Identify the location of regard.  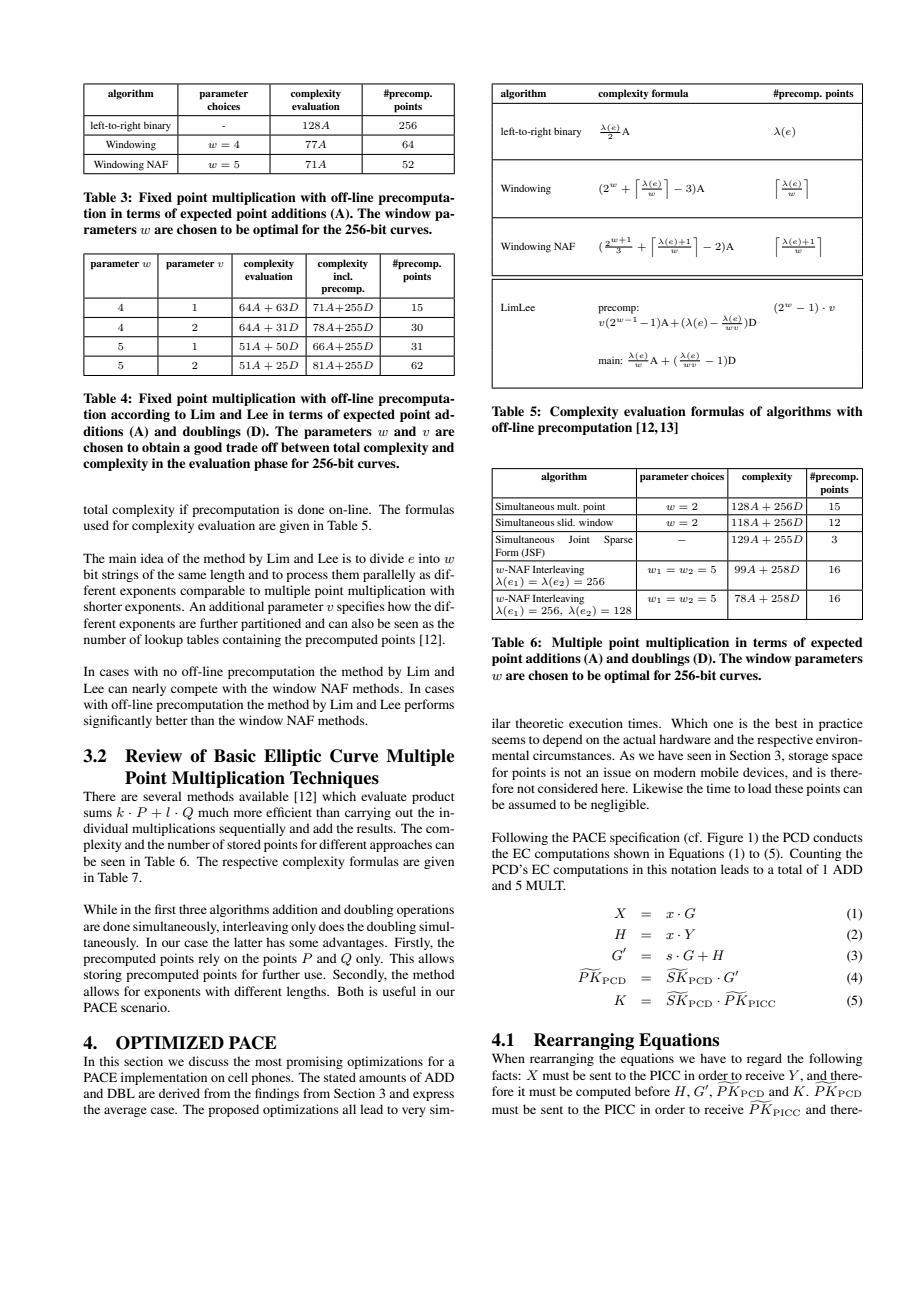
(764, 1059).
